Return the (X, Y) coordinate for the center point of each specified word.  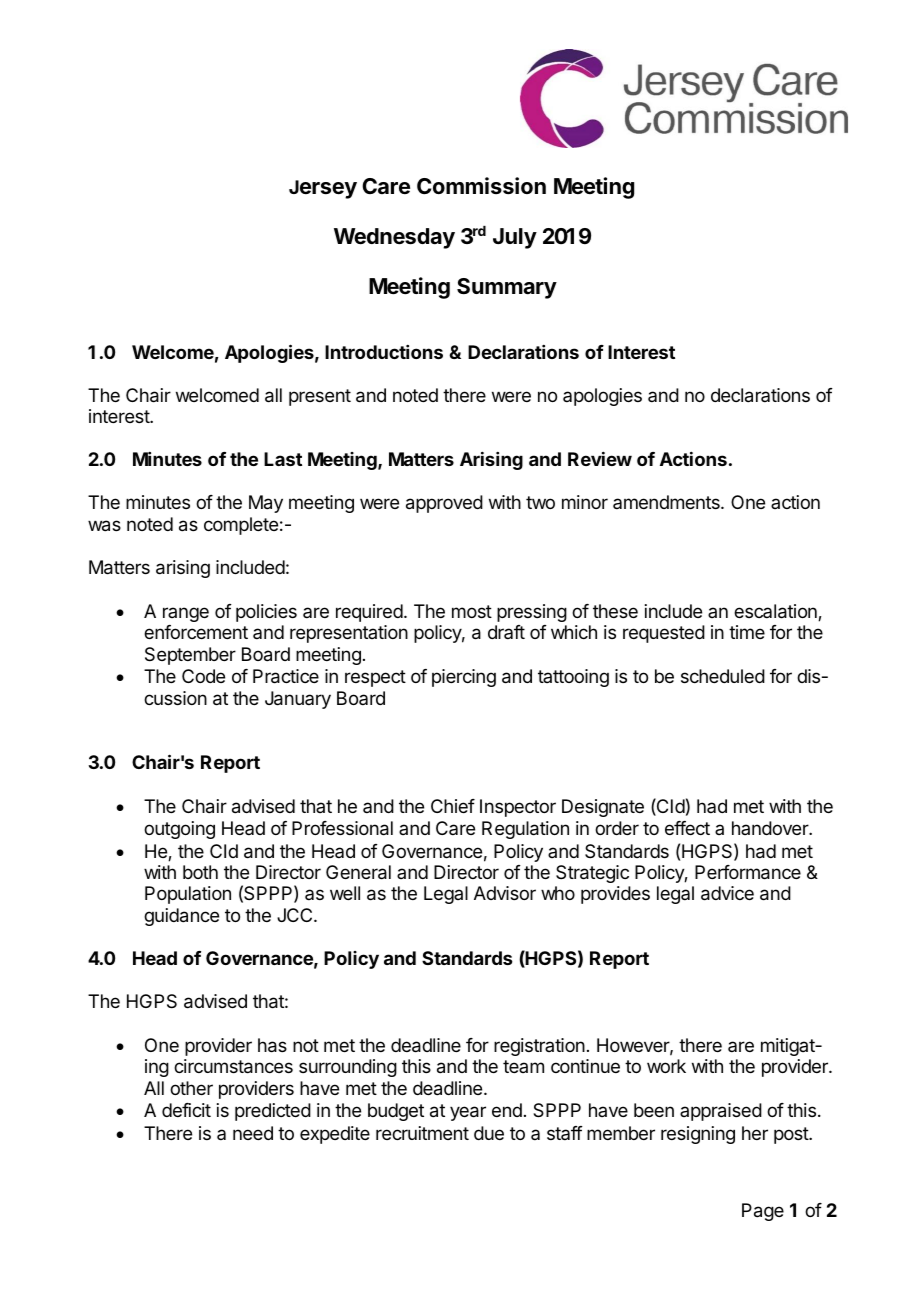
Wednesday (394, 238)
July (515, 238)
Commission (481, 186)
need (253, 1133)
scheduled (723, 676)
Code (203, 676)
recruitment (422, 1133)
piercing (464, 678)
